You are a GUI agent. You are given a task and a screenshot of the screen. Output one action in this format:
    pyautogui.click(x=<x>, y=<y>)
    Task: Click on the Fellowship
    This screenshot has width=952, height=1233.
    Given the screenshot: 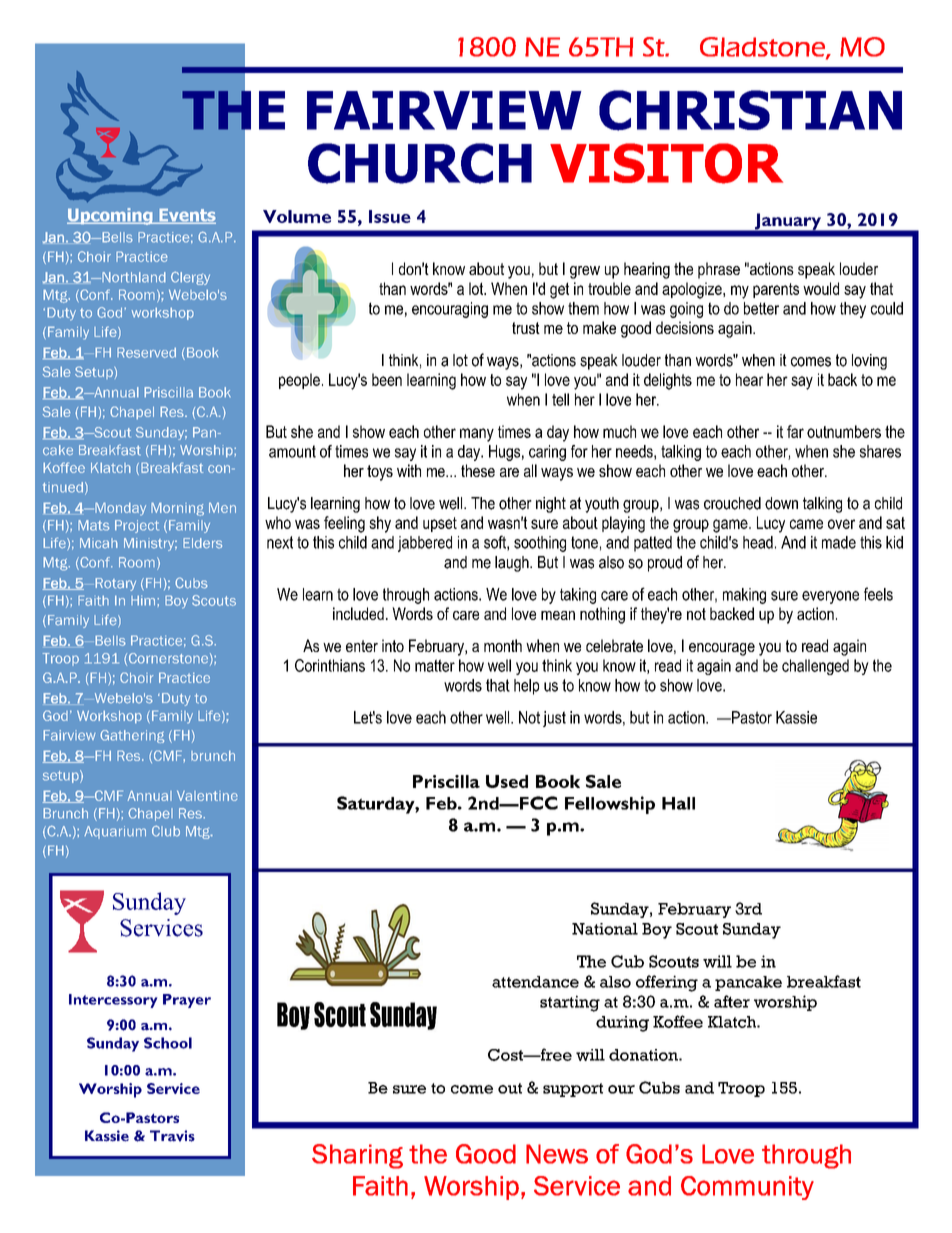 What is the action you would take?
    pyautogui.click(x=610, y=805)
